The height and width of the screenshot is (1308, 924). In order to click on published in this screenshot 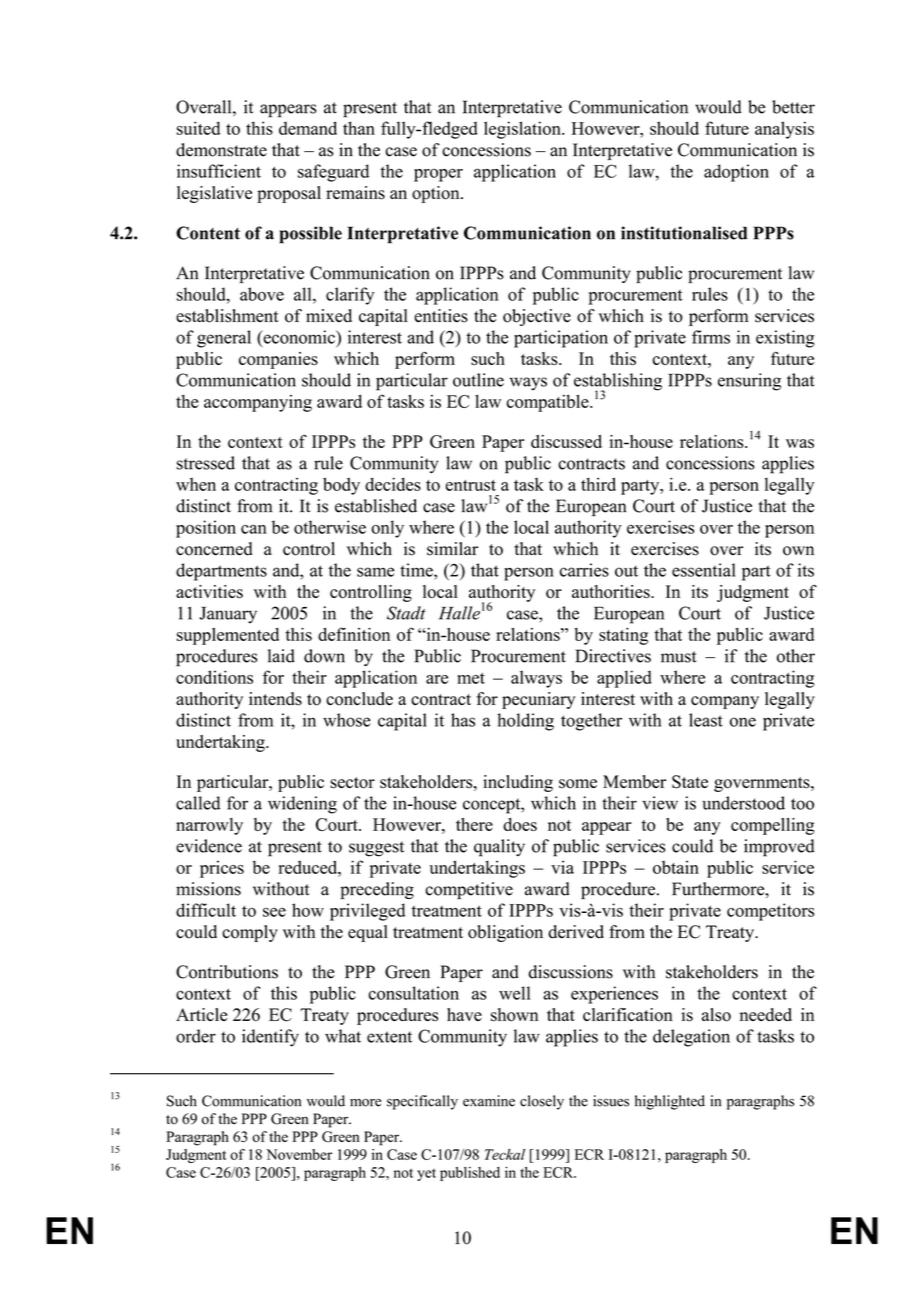, I will do `click(470, 1174)`.
